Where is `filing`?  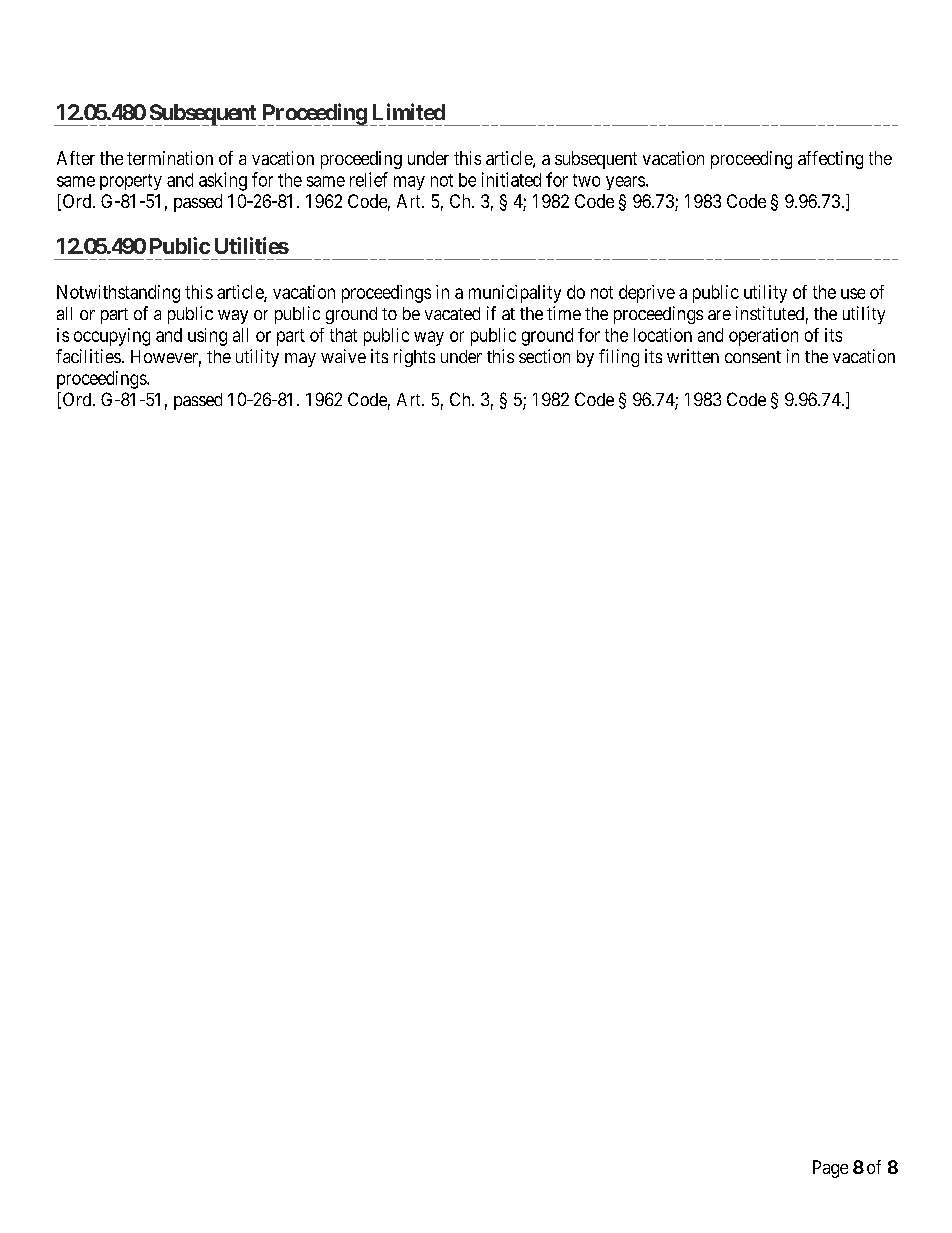
filing is located at coordinates (619, 358).
